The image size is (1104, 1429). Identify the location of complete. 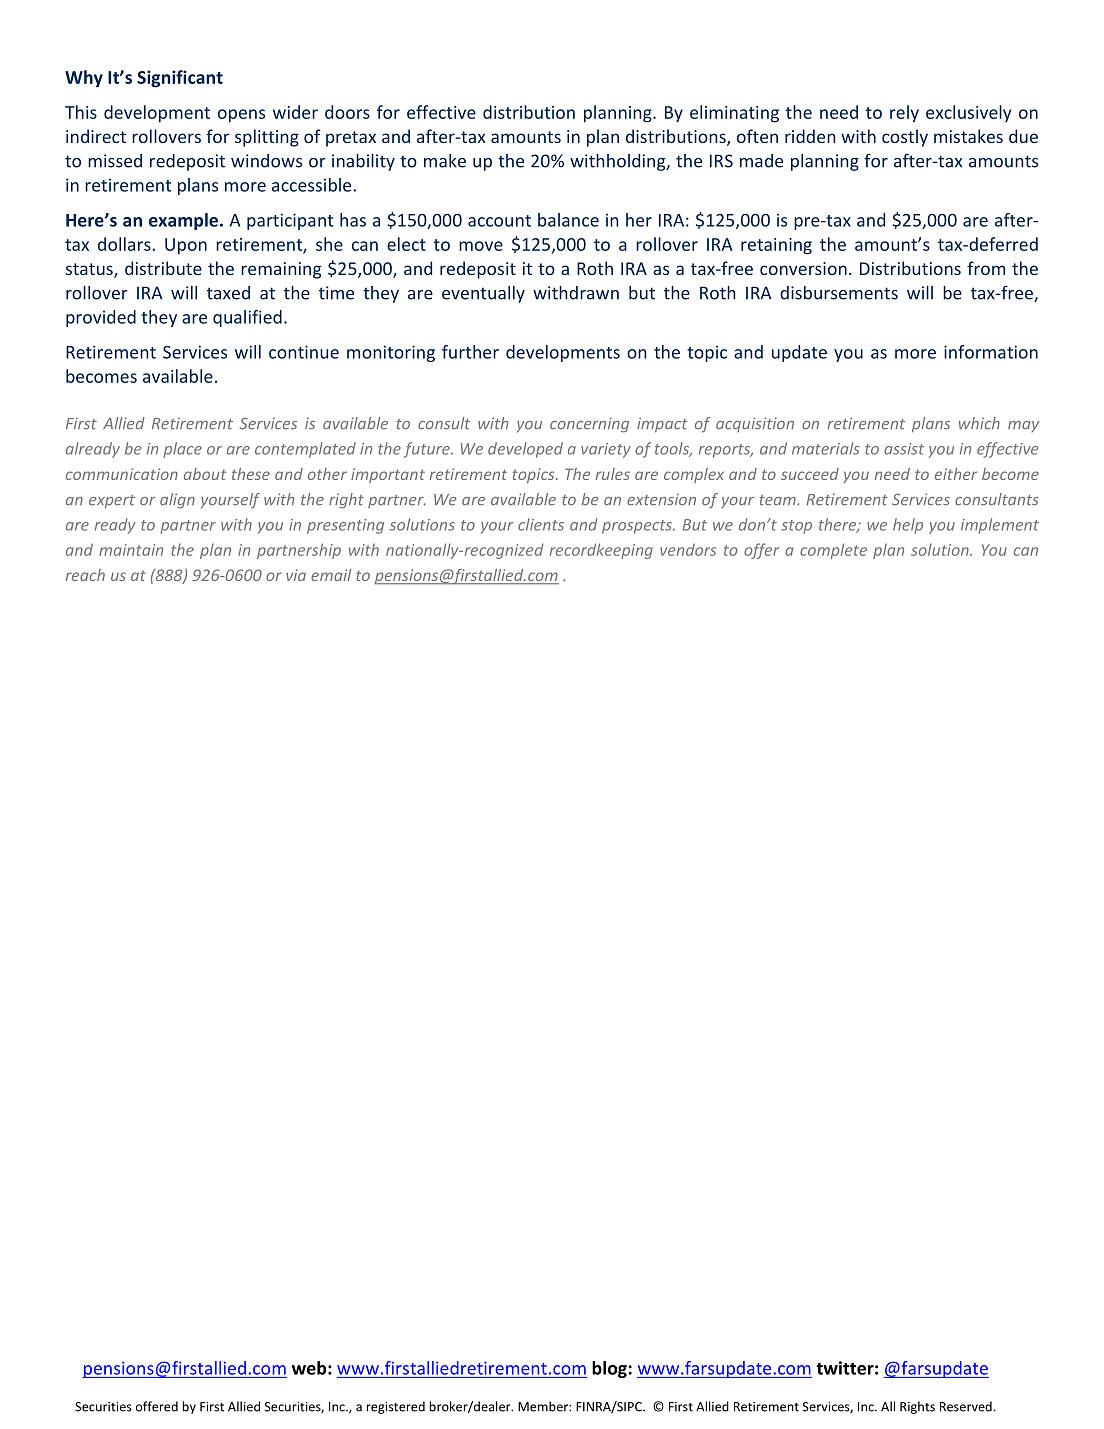
(833, 551).
